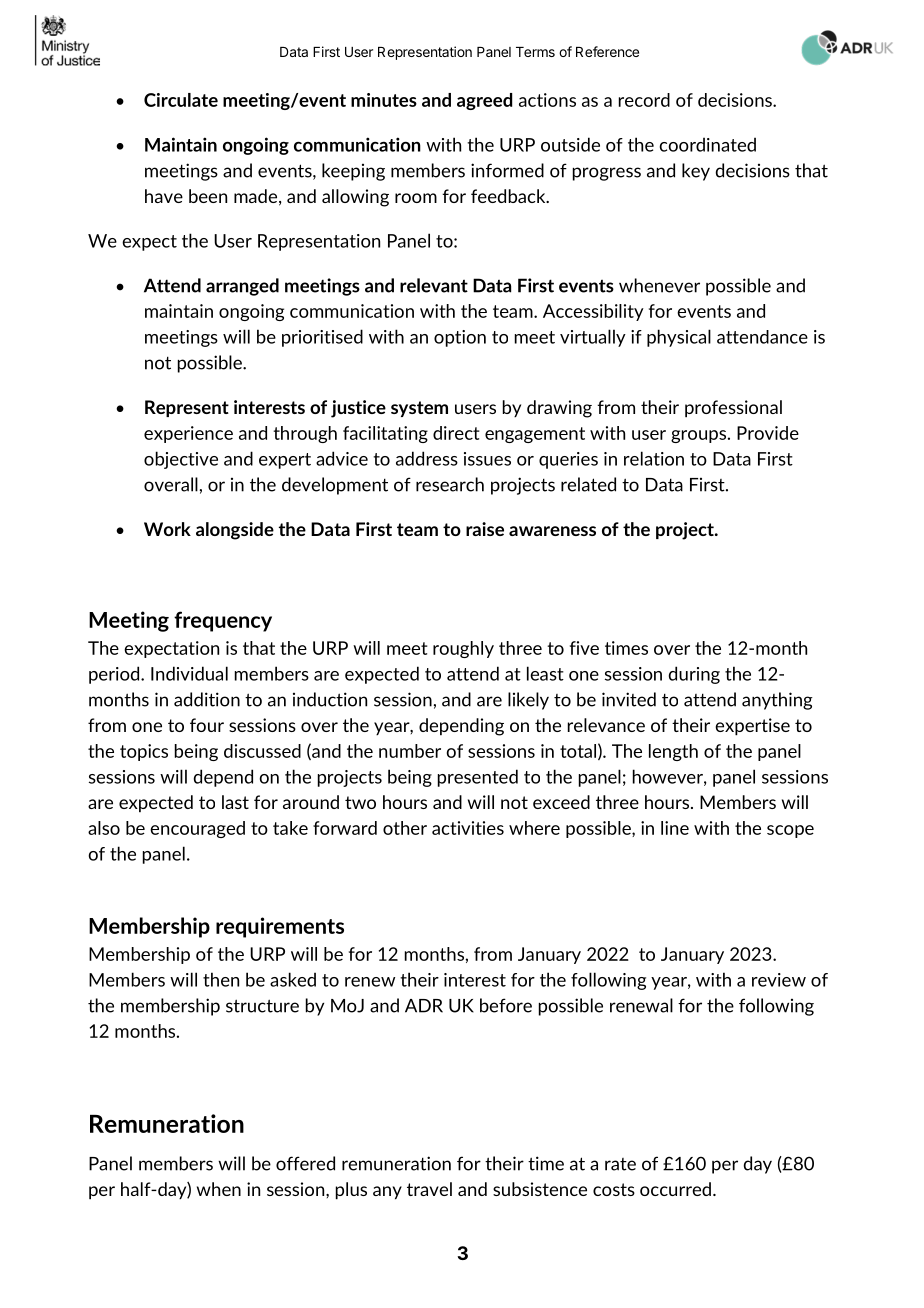 The width and height of the screenshot is (924, 1308). Describe the element at coordinates (484, 101) in the screenshot. I see `agreed` at that location.
